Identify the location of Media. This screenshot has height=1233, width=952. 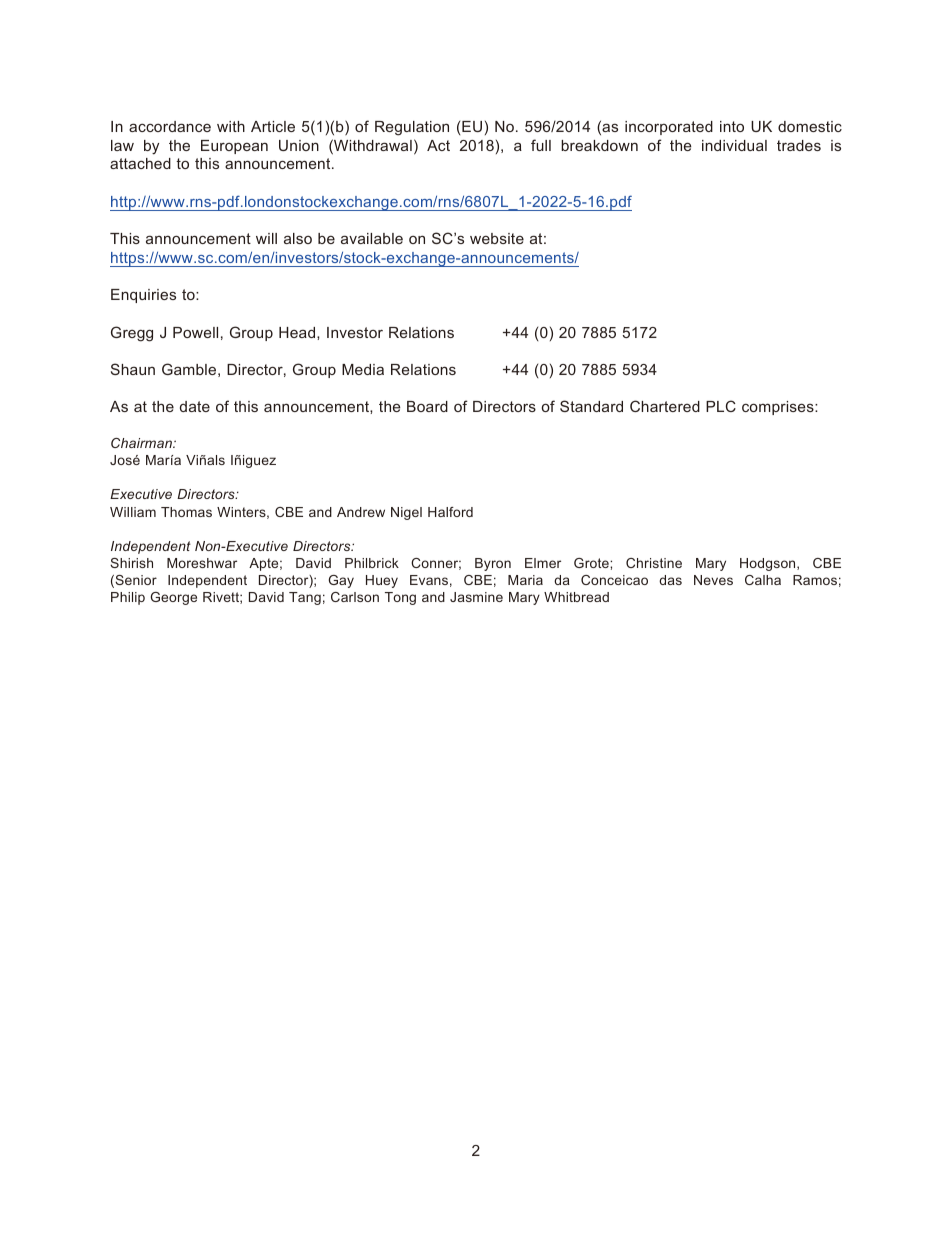
(363, 369).
